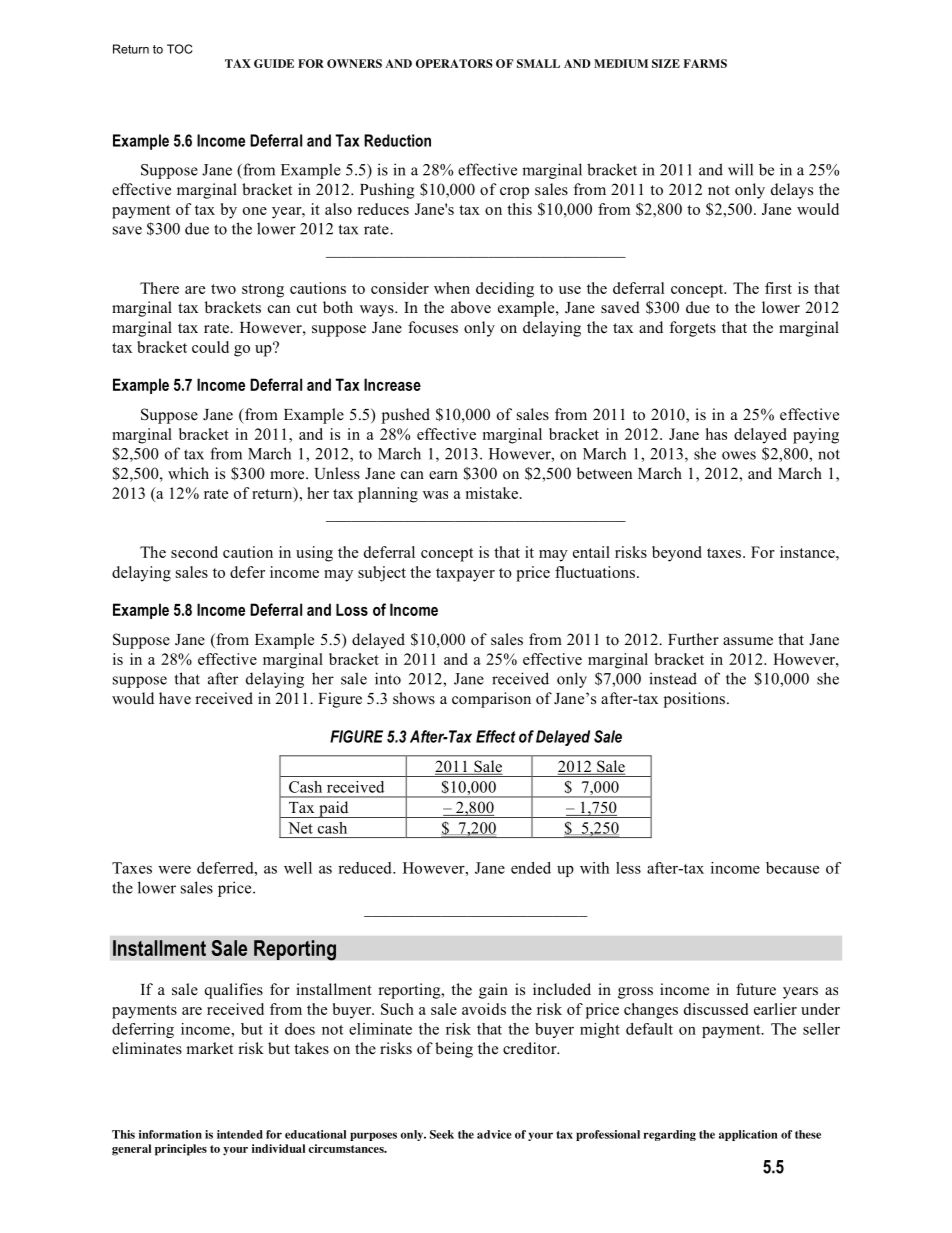 The image size is (952, 1233). Describe the element at coordinates (705, 63) in the page. I see `FARMS` at that location.
